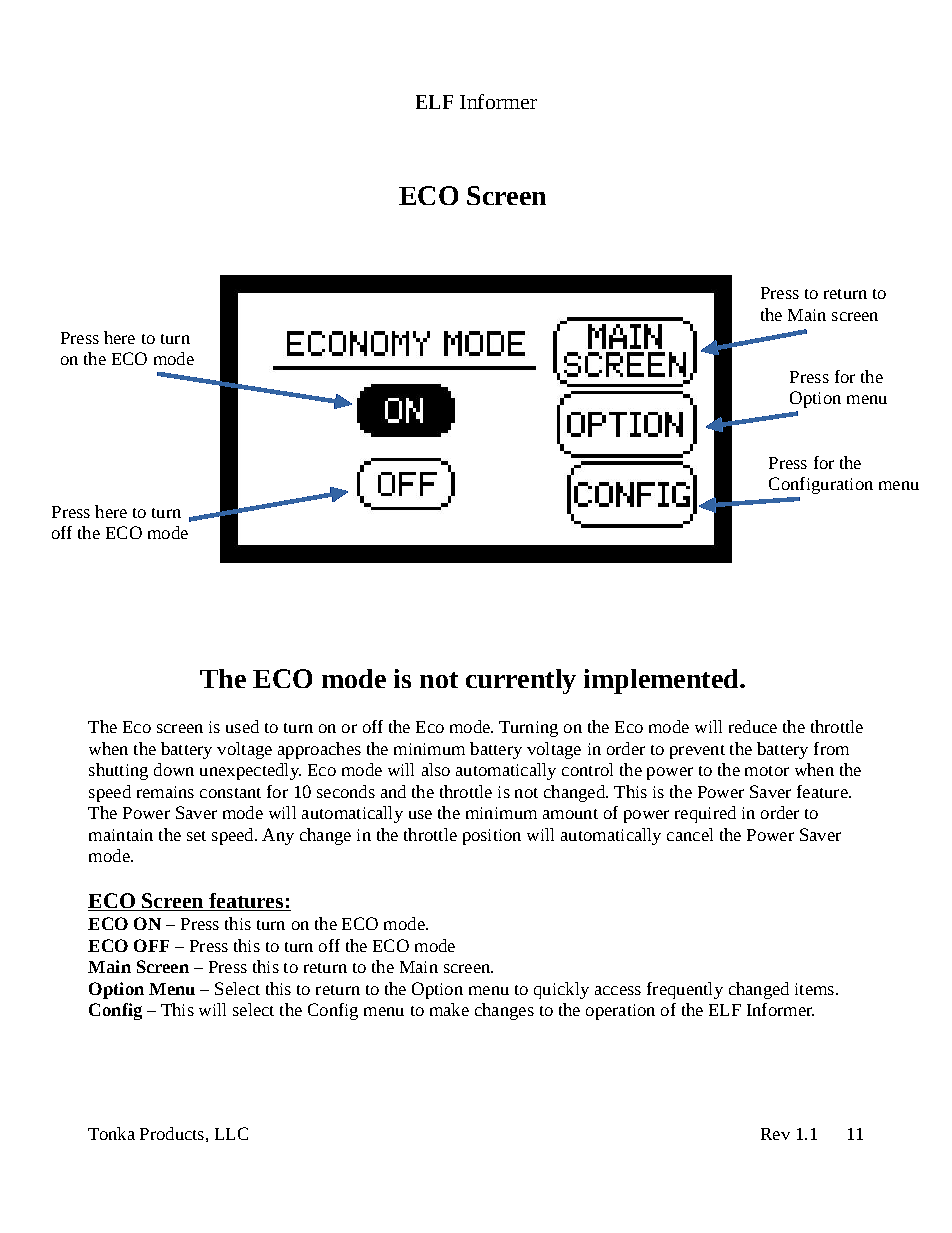 The width and height of the image is (952, 1233). Describe the element at coordinates (242, 726) in the image. I see `used` at that location.
